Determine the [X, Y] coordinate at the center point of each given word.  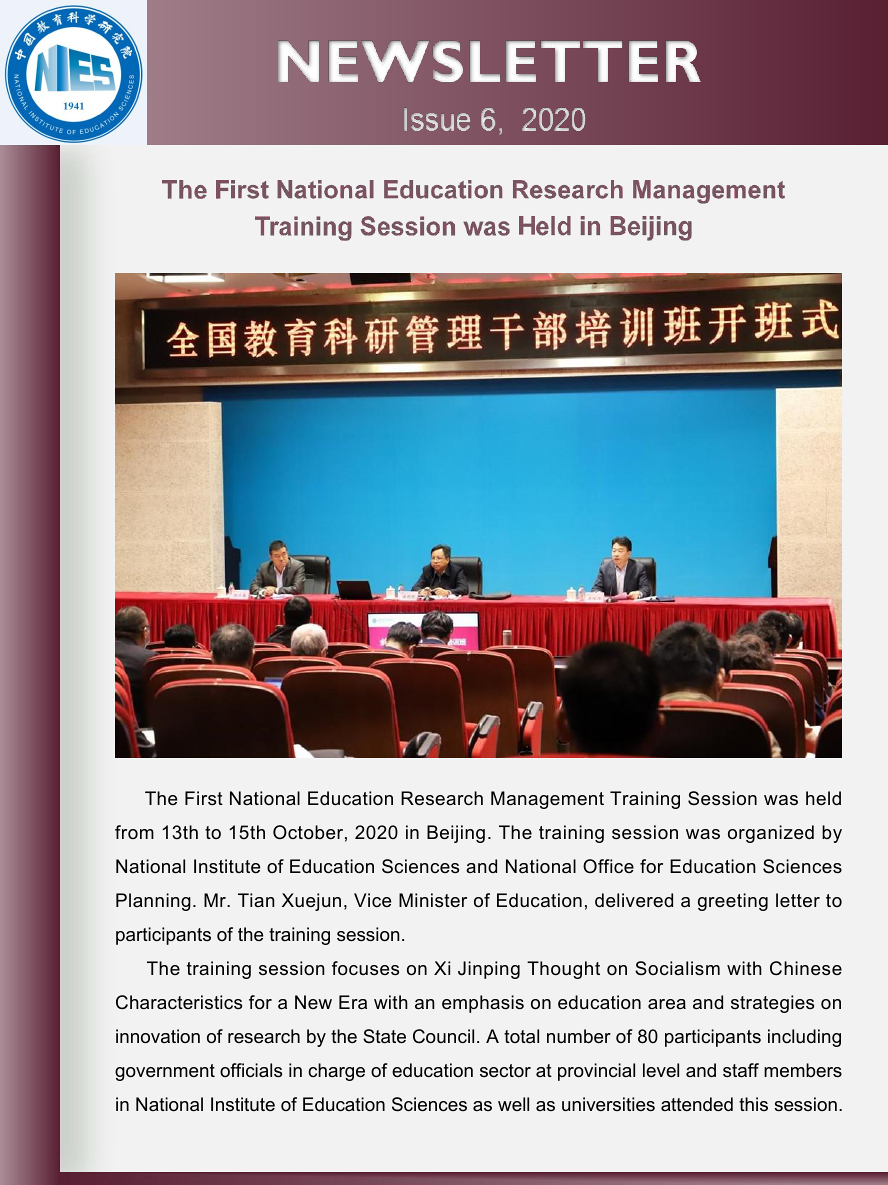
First [204, 798]
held [823, 798]
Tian [256, 900]
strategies [772, 1004]
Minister [433, 900]
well [513, 1104]
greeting [733, 902]
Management [547, 800]
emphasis [483, 1004]
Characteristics [179, 1002]
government [165, 1072]
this [753, 1104]
